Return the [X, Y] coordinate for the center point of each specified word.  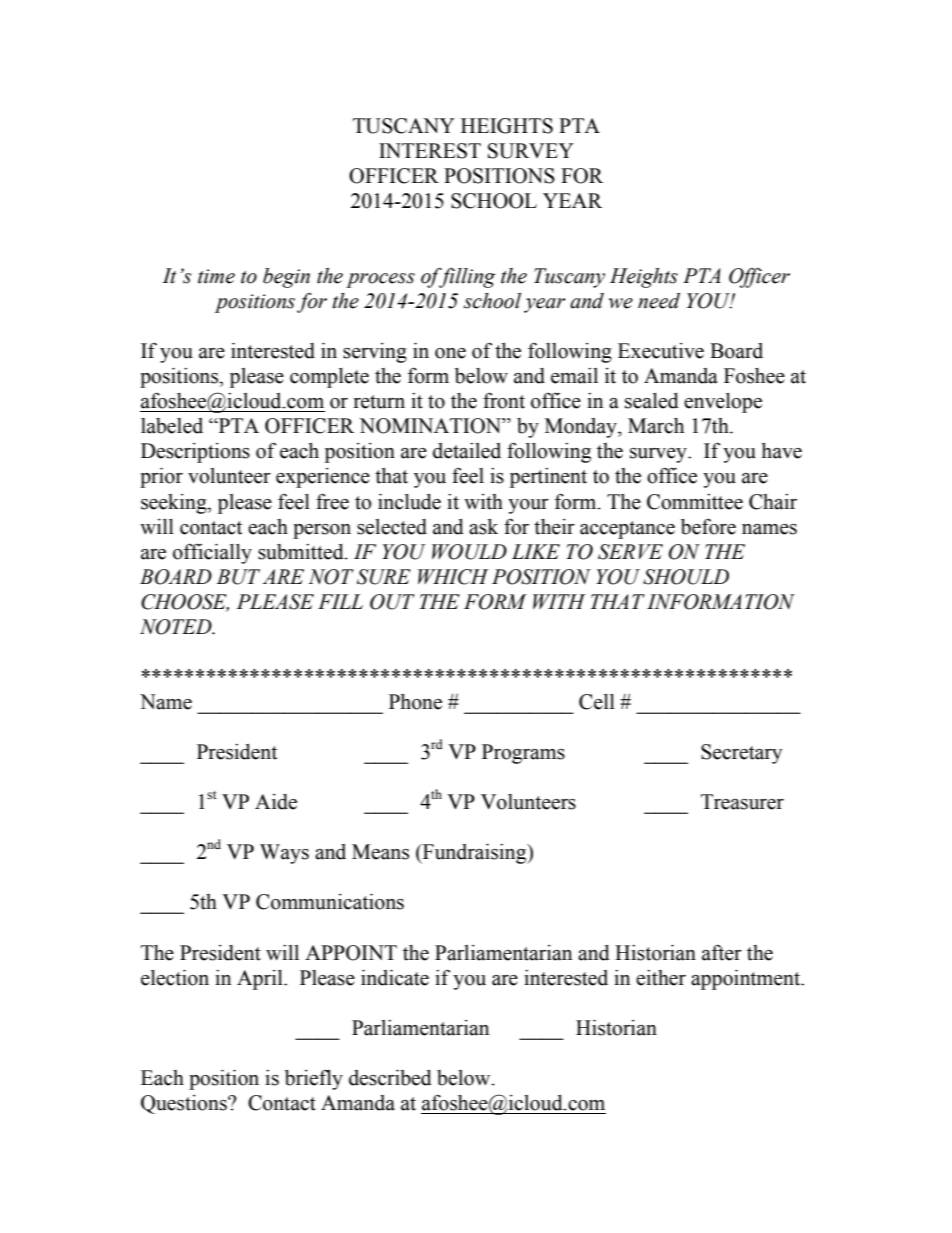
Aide [276, 802]
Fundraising [475, 854]
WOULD [469, 552]
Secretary [741, 754]
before [708, 527]
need [659, 301]
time [216, 276]
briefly [314, 1079]
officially [212, 553]
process [380, 280]
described [390, 1078]
